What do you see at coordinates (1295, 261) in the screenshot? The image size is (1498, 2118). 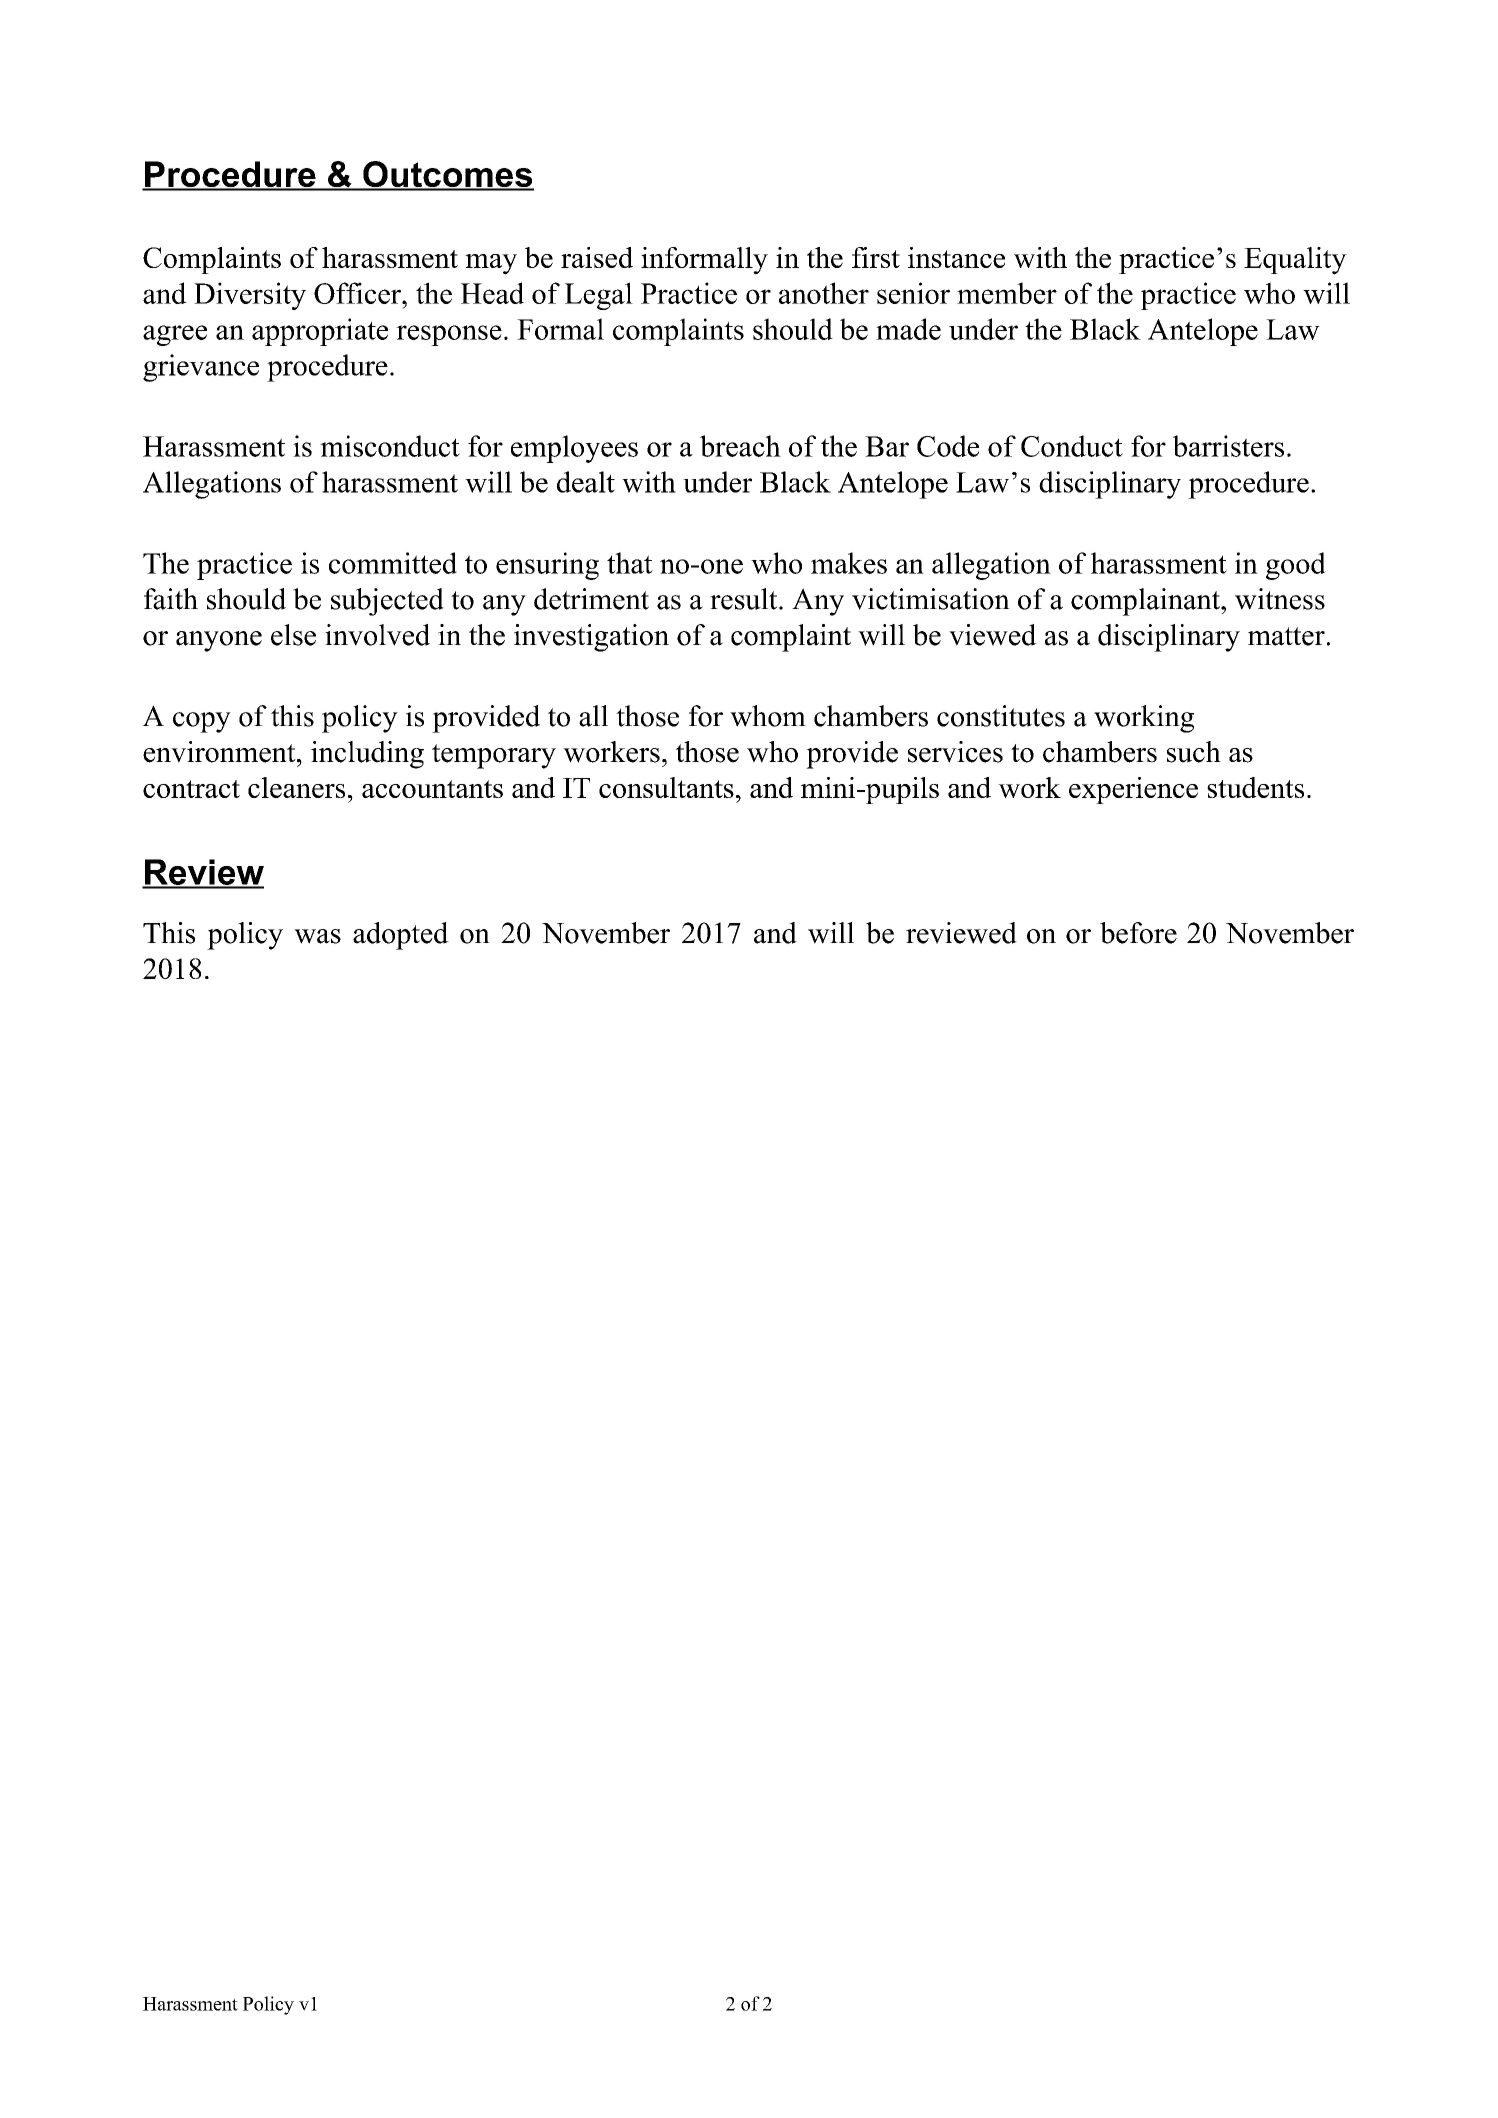 I see `Equality` at bounding box center [1295, 261].
